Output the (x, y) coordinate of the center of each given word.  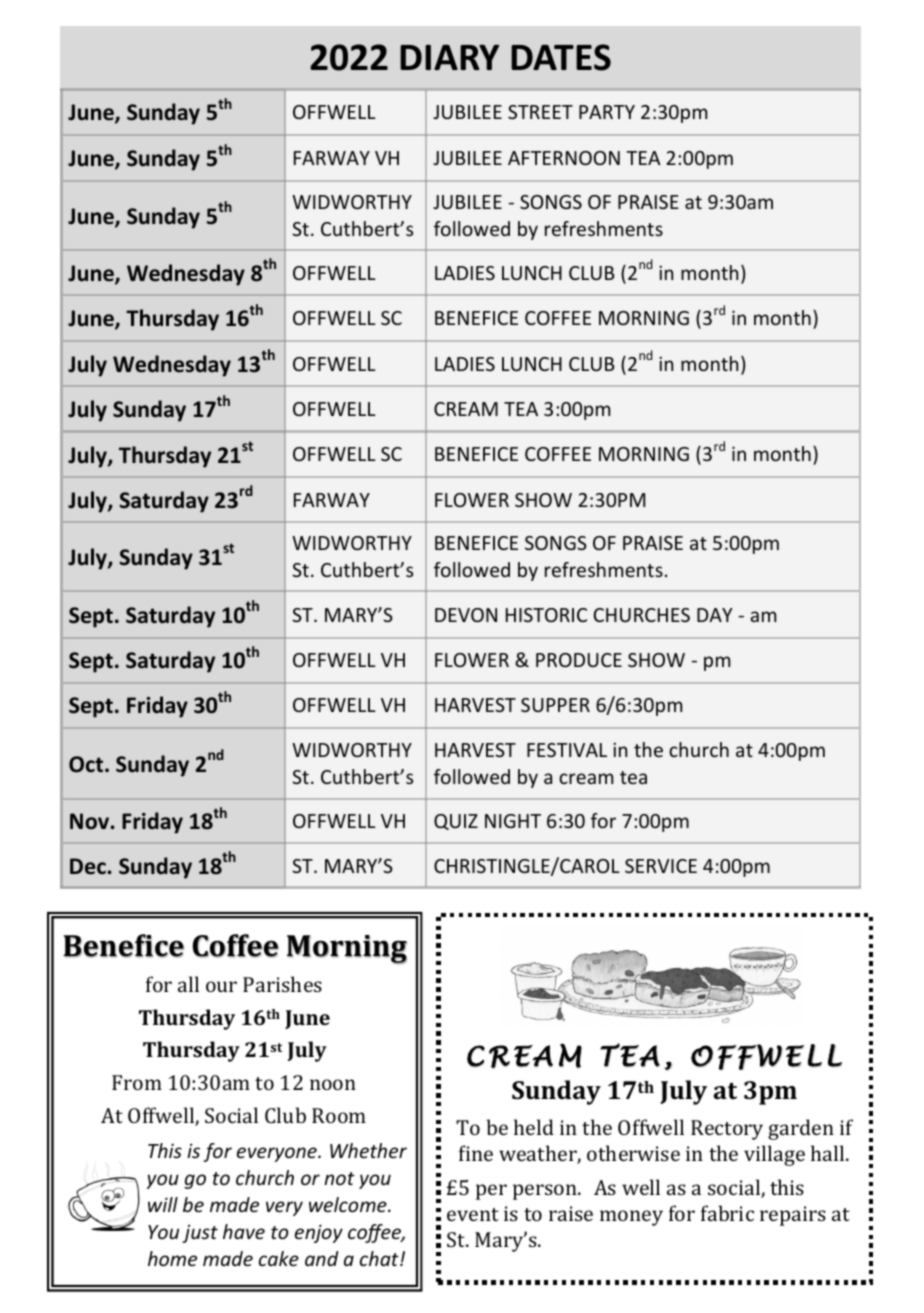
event (473, 1214)
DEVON (466, 615)
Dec (89, 866)
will (163, 1204)
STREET (540, 112)
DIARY (449, 57)
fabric (727, 1213)
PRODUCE (579, 660)
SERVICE (661, 866)
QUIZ (456, 822)
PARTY (607, 112)
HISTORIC (546, 615)
